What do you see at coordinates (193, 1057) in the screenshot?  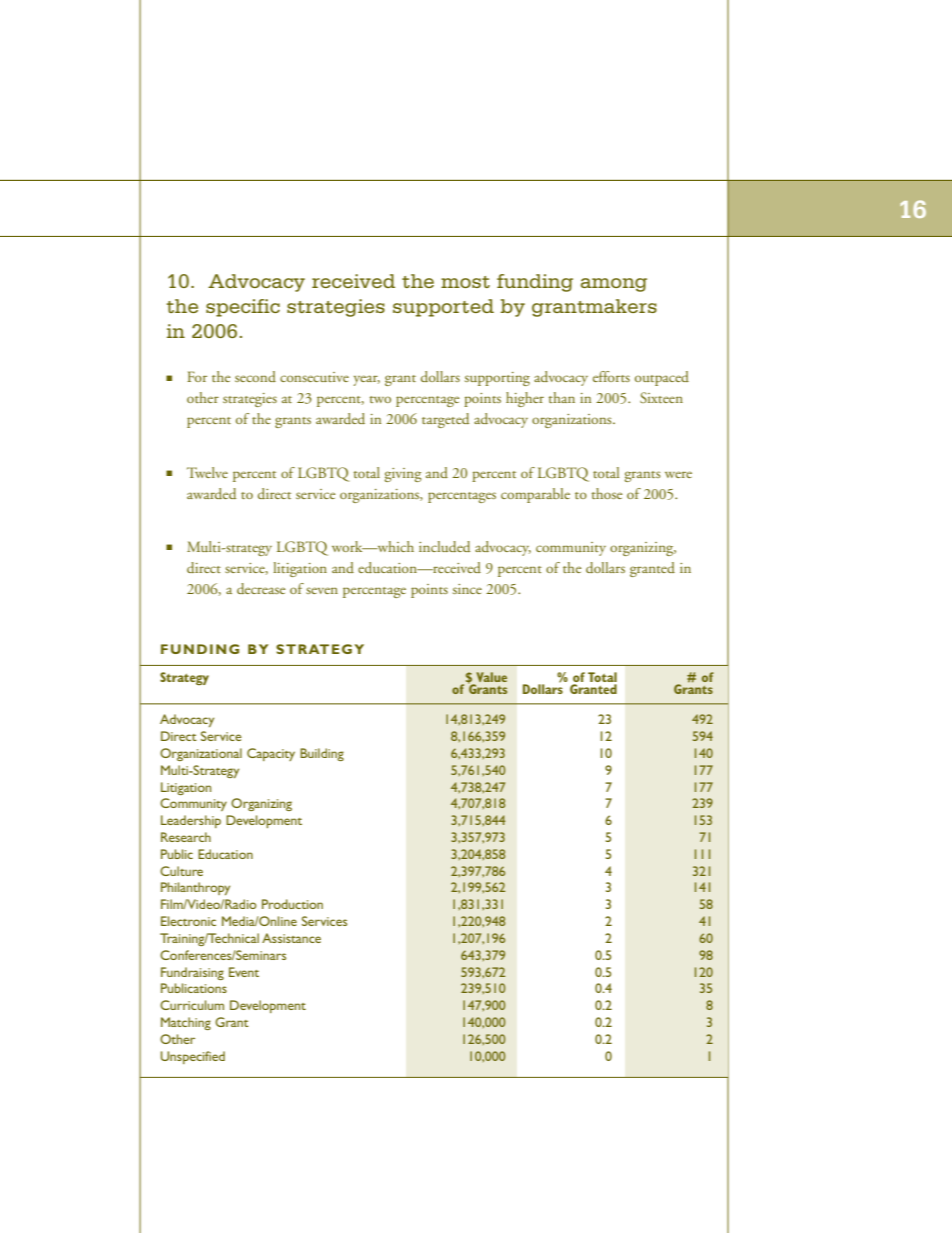 I see `Unspecified` at bounding box center [193, 1057].
